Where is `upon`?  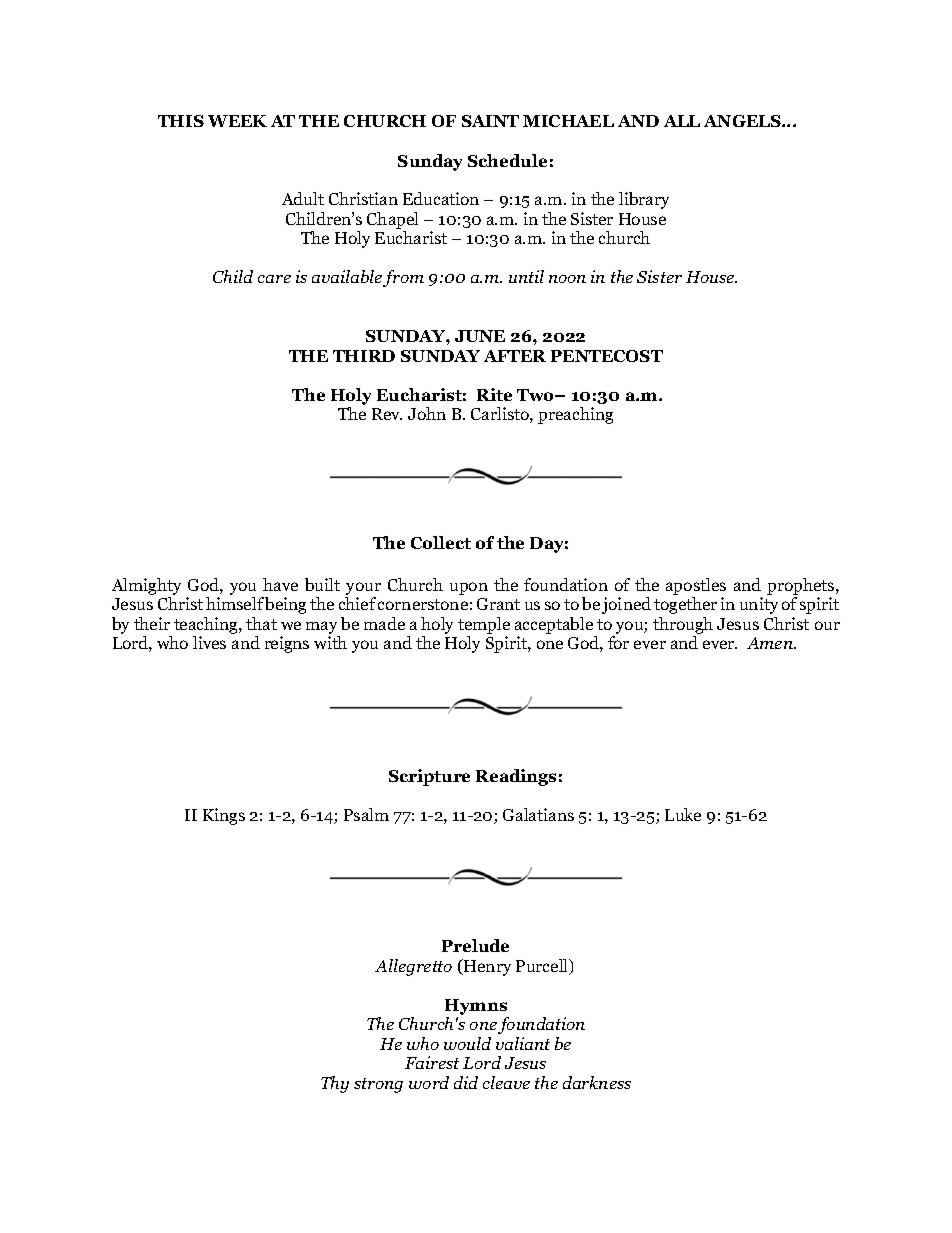
upon is located at coordinates (469, 588).
